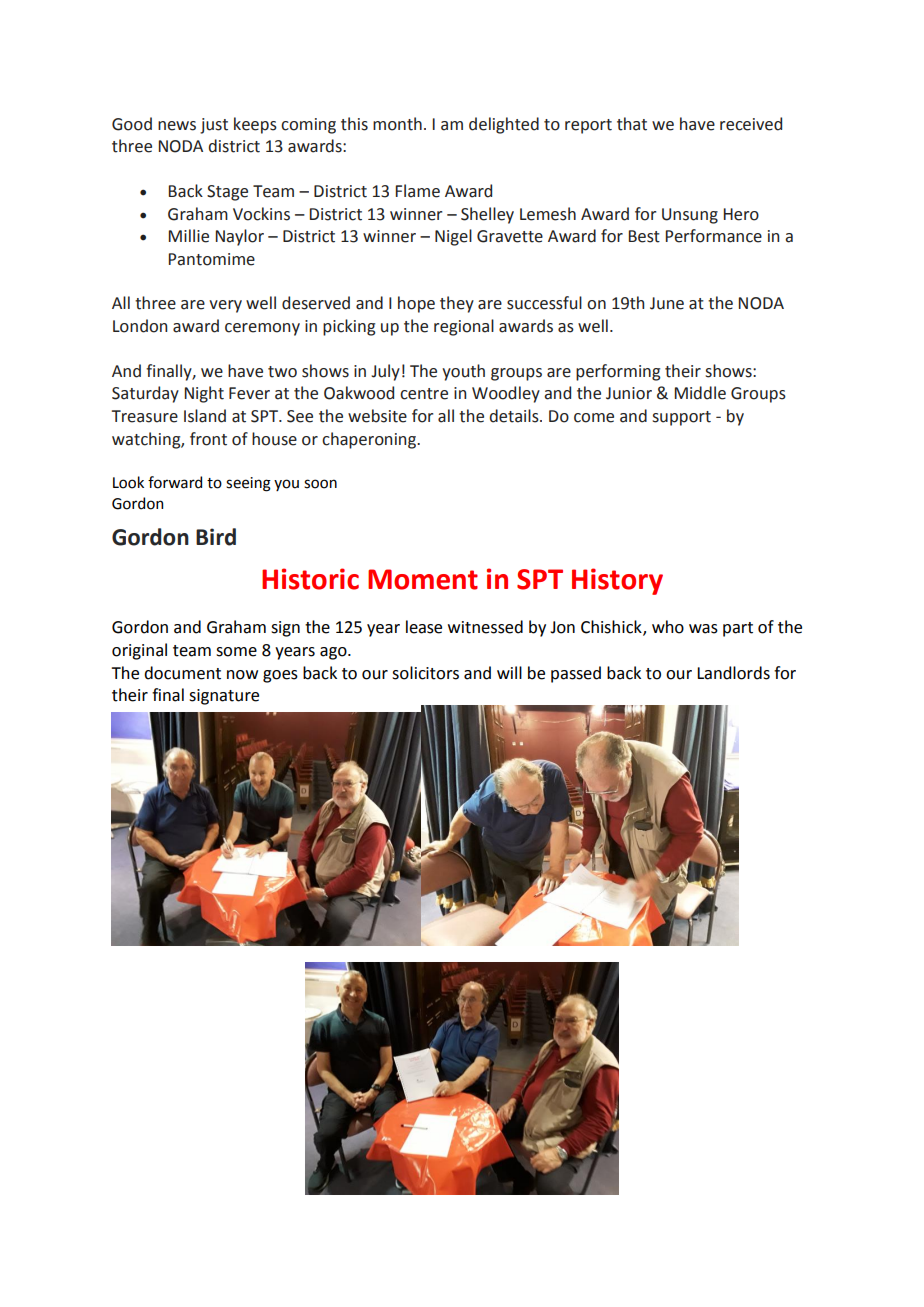 This screenshot has height=1307, width=924. Describe the element at coordinates (617, 581) in the screenshot. I see `History` at that location.
